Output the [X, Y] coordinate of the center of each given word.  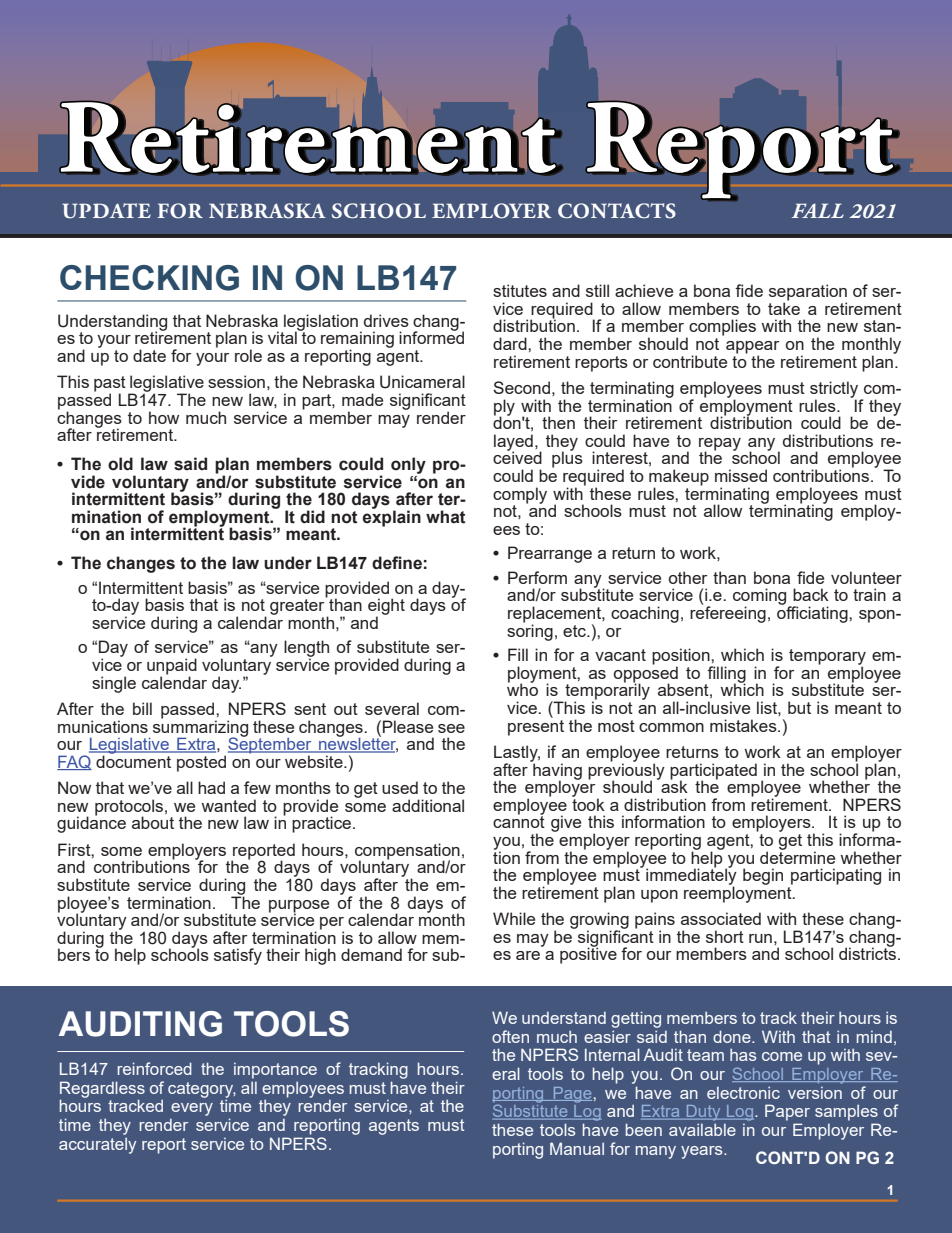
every [192, 1109]
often [510, 1036]
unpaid [172, 667]
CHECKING [149, 278]
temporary [827, 658]
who [522, 689]
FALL [818, 210]
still [597, 290]
